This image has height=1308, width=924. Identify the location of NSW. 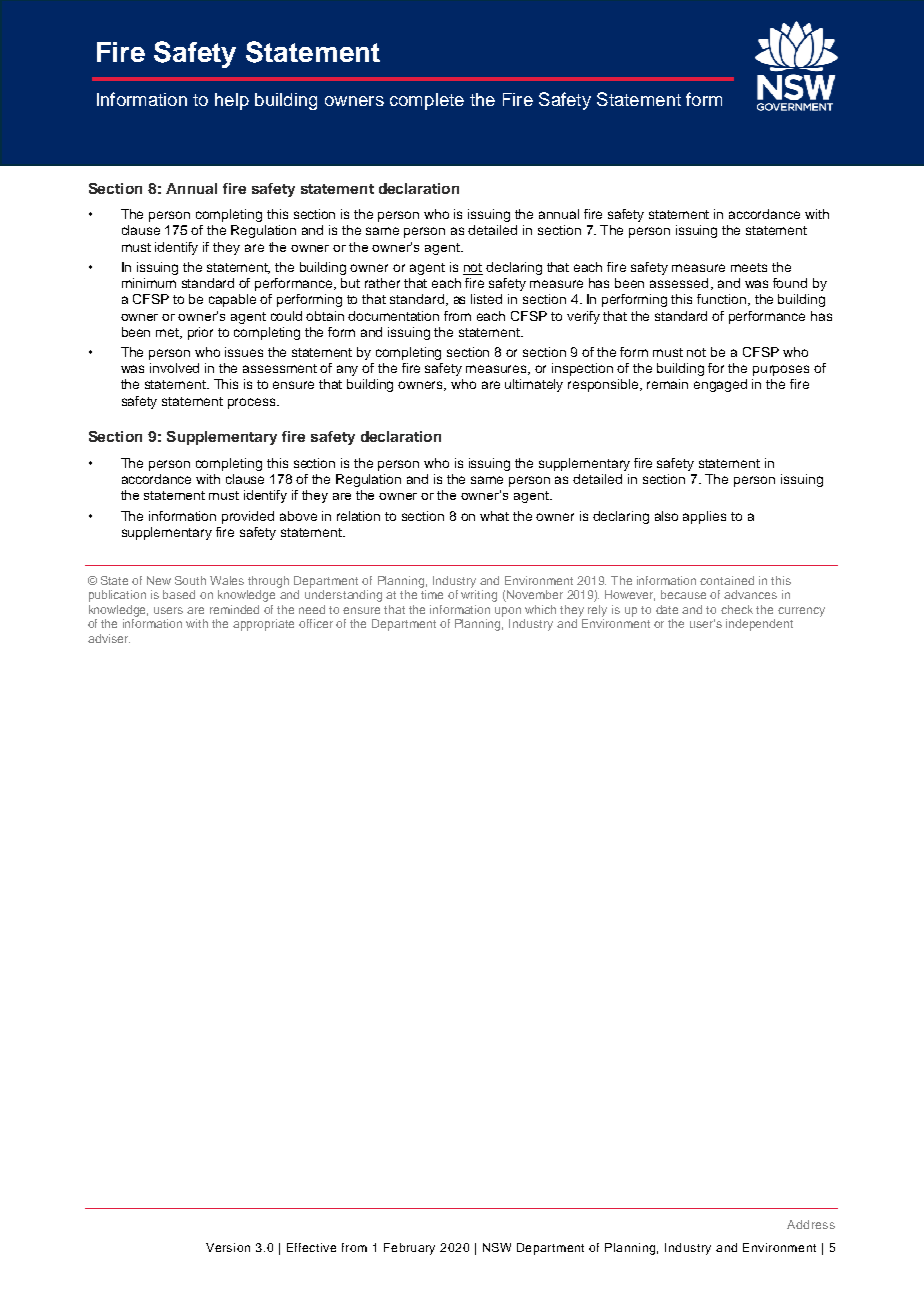
(497, 1247).
